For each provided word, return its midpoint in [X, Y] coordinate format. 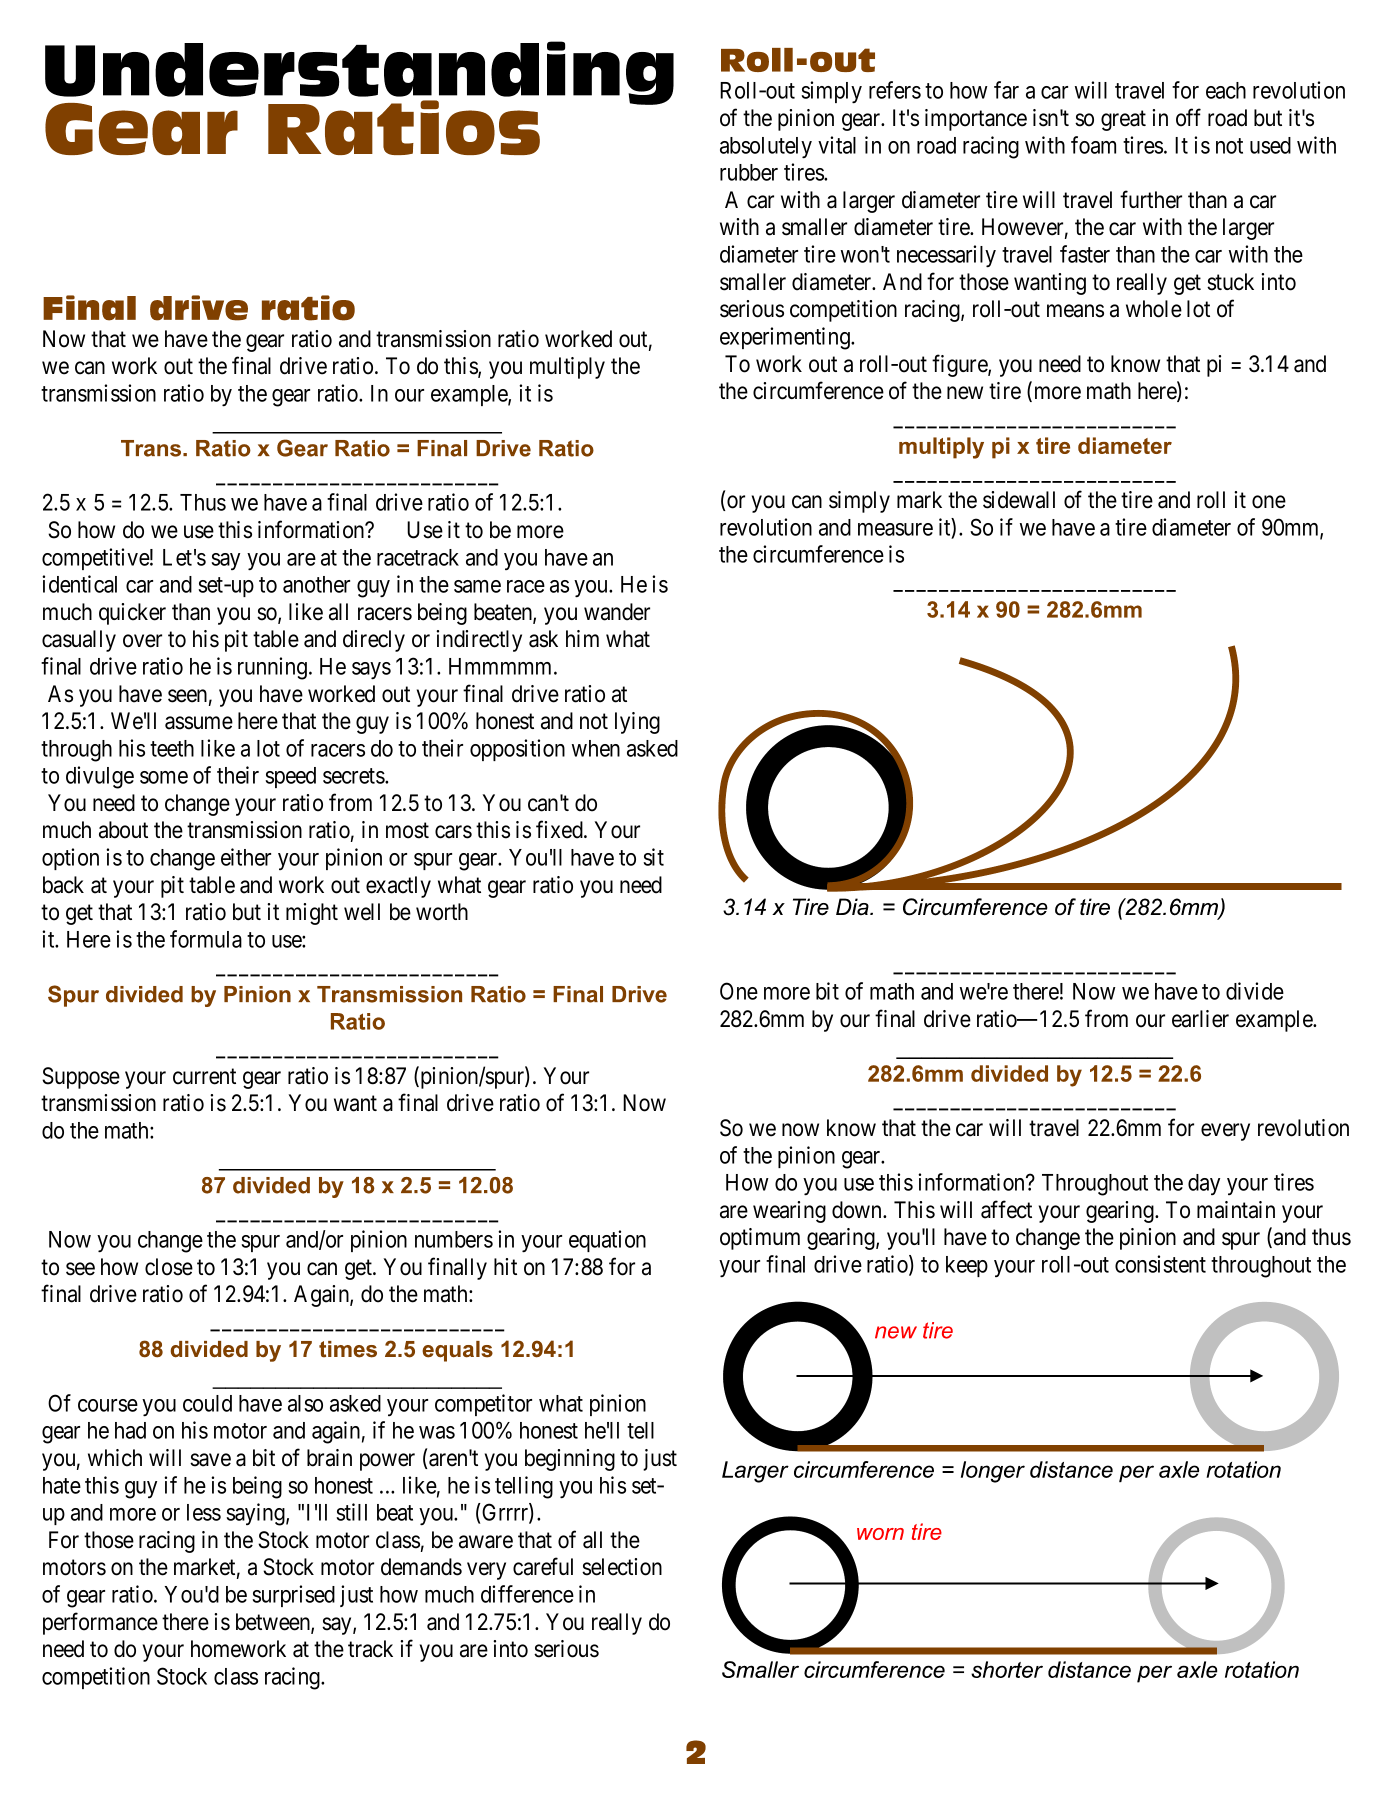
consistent [1160, 1264]
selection [622, 1567]
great [1123, 121]
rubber [749, 172]
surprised [293, 1596]
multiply [567, 368]
